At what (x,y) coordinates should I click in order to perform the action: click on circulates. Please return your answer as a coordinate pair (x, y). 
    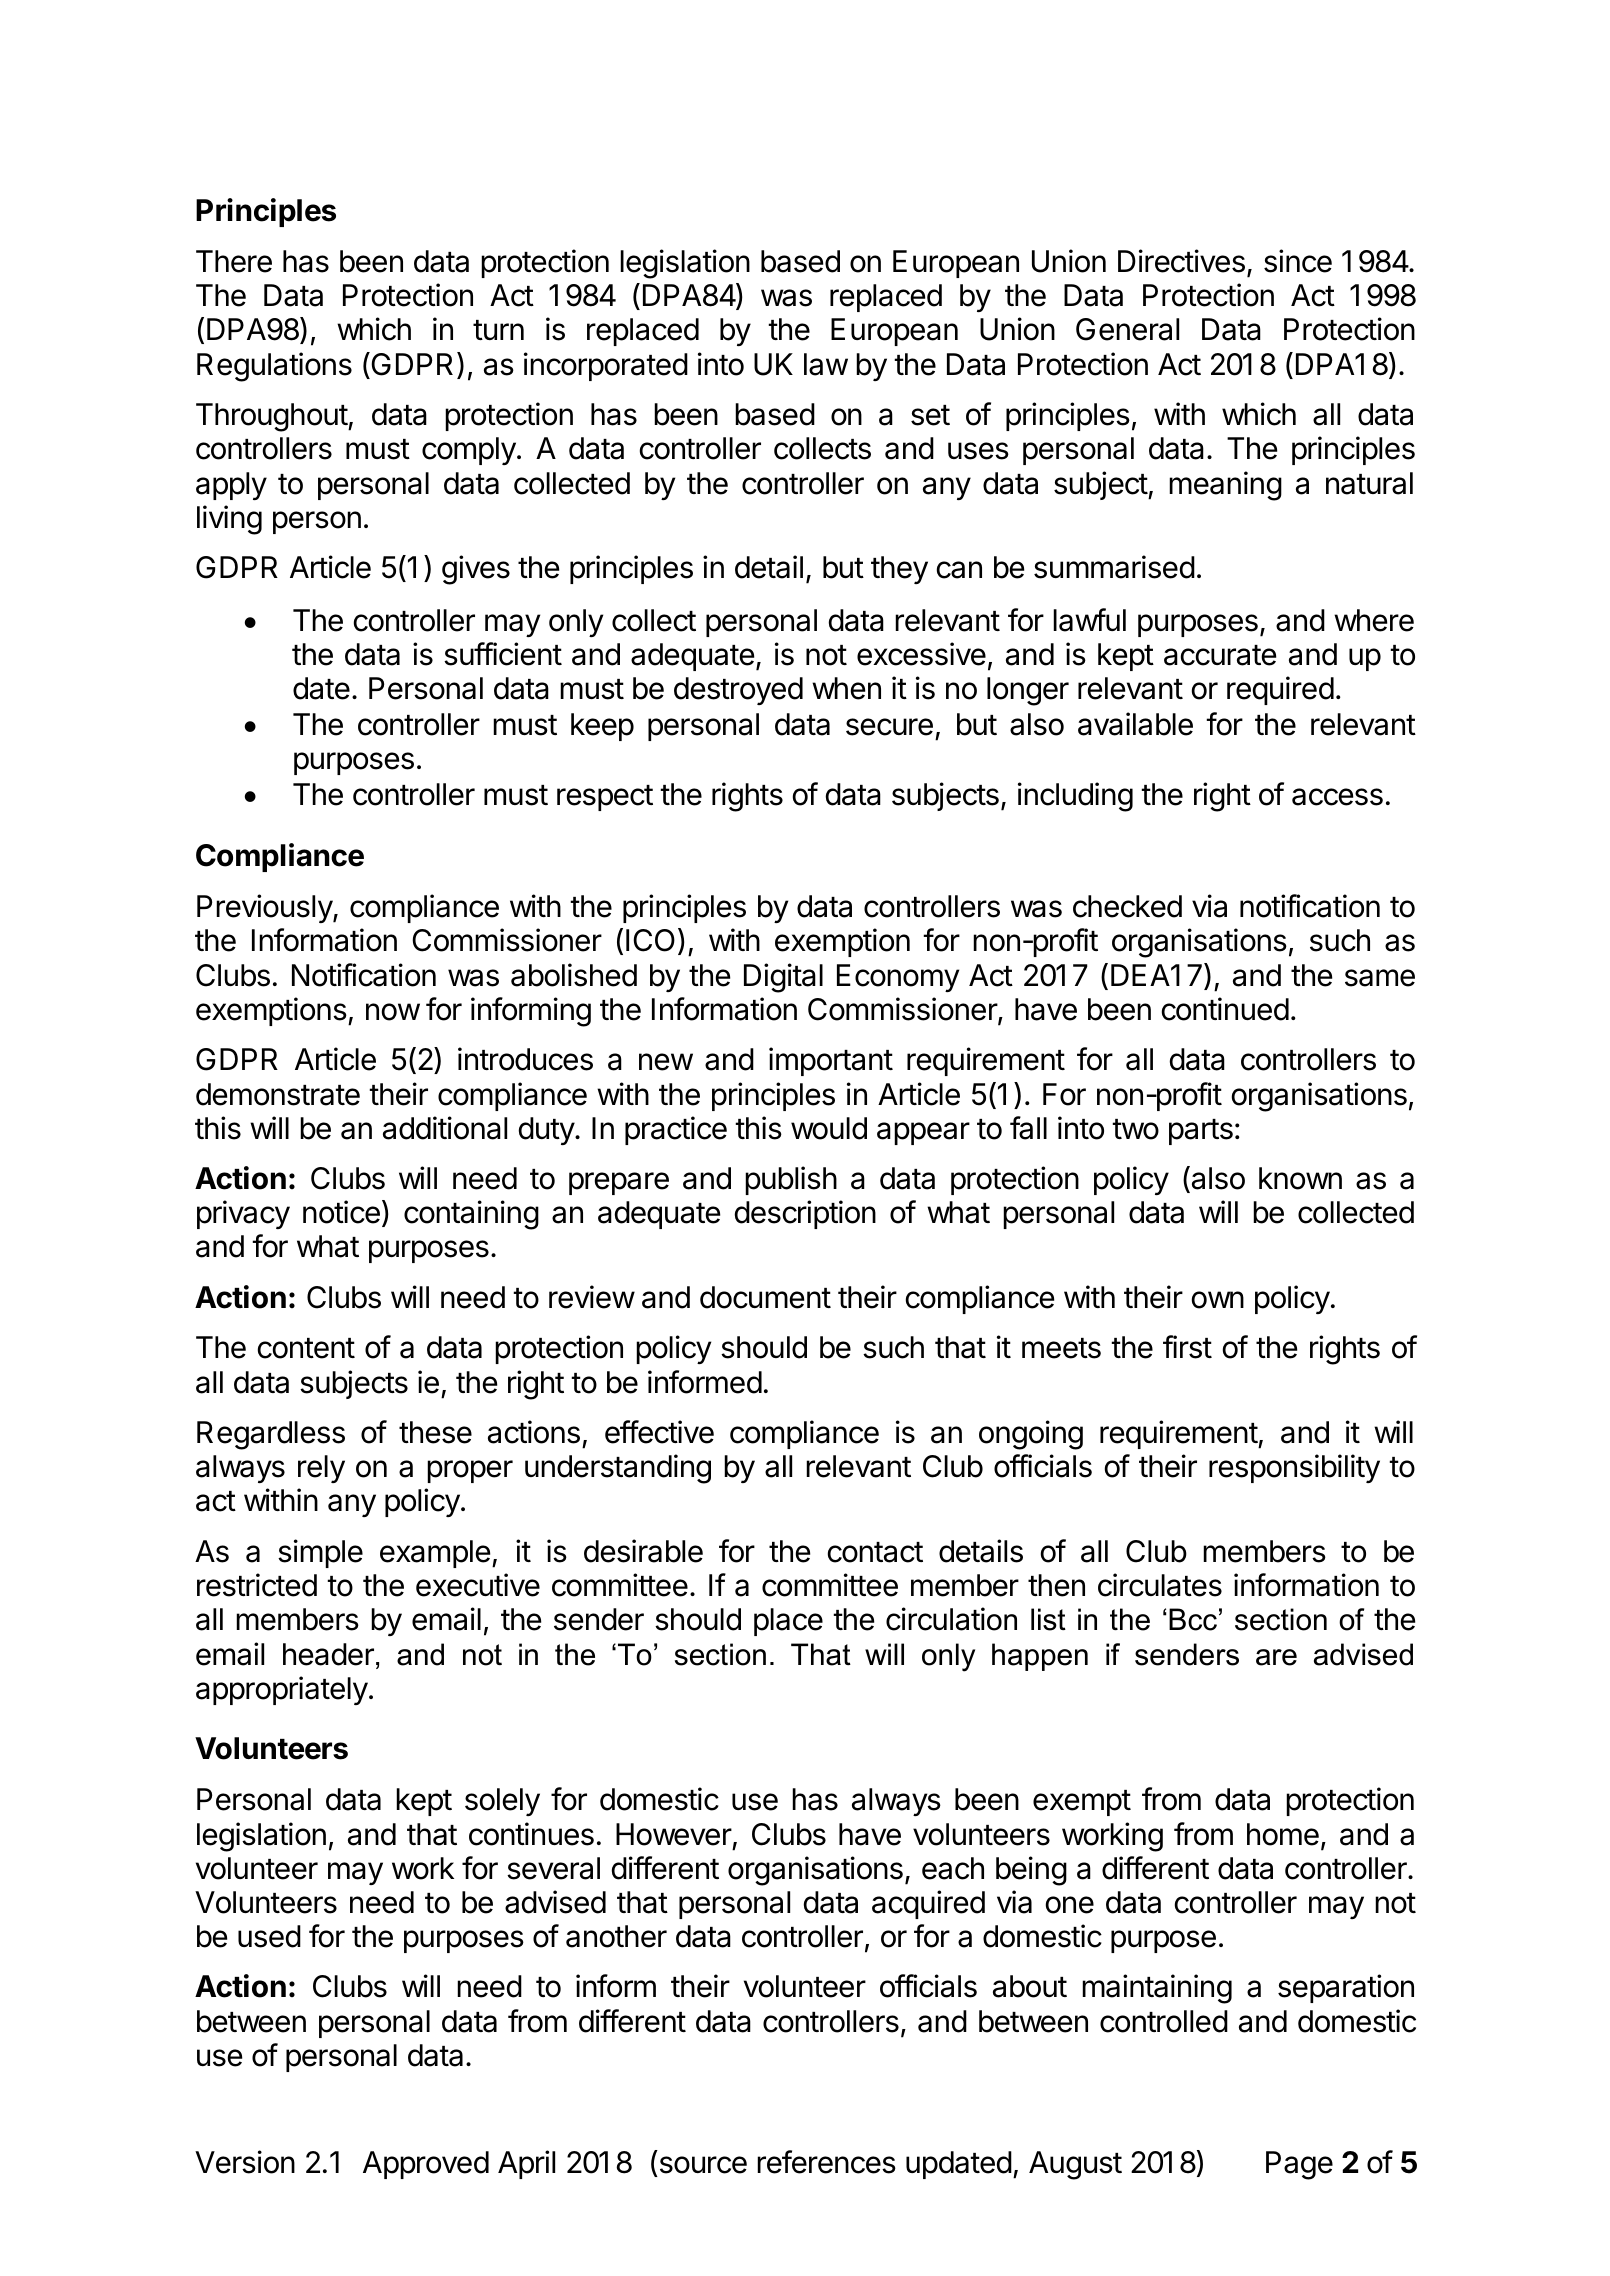
    Looking at the image, I should click on (1160, 1585).
